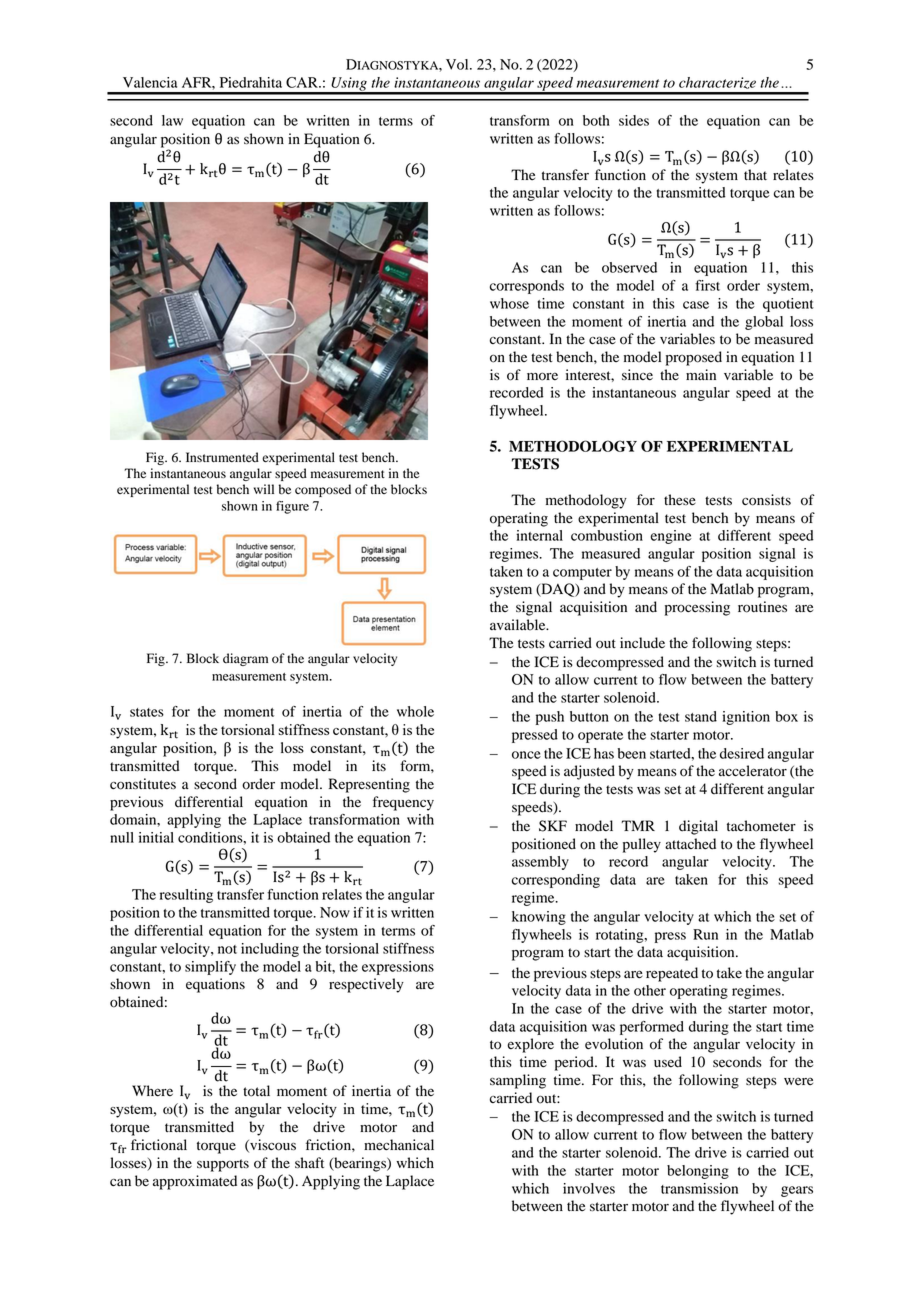 The image size is (924, 1308). What do you see at coordinates (186, 896) in the image?
I see `resulting` at bounding box center [186, 896].
